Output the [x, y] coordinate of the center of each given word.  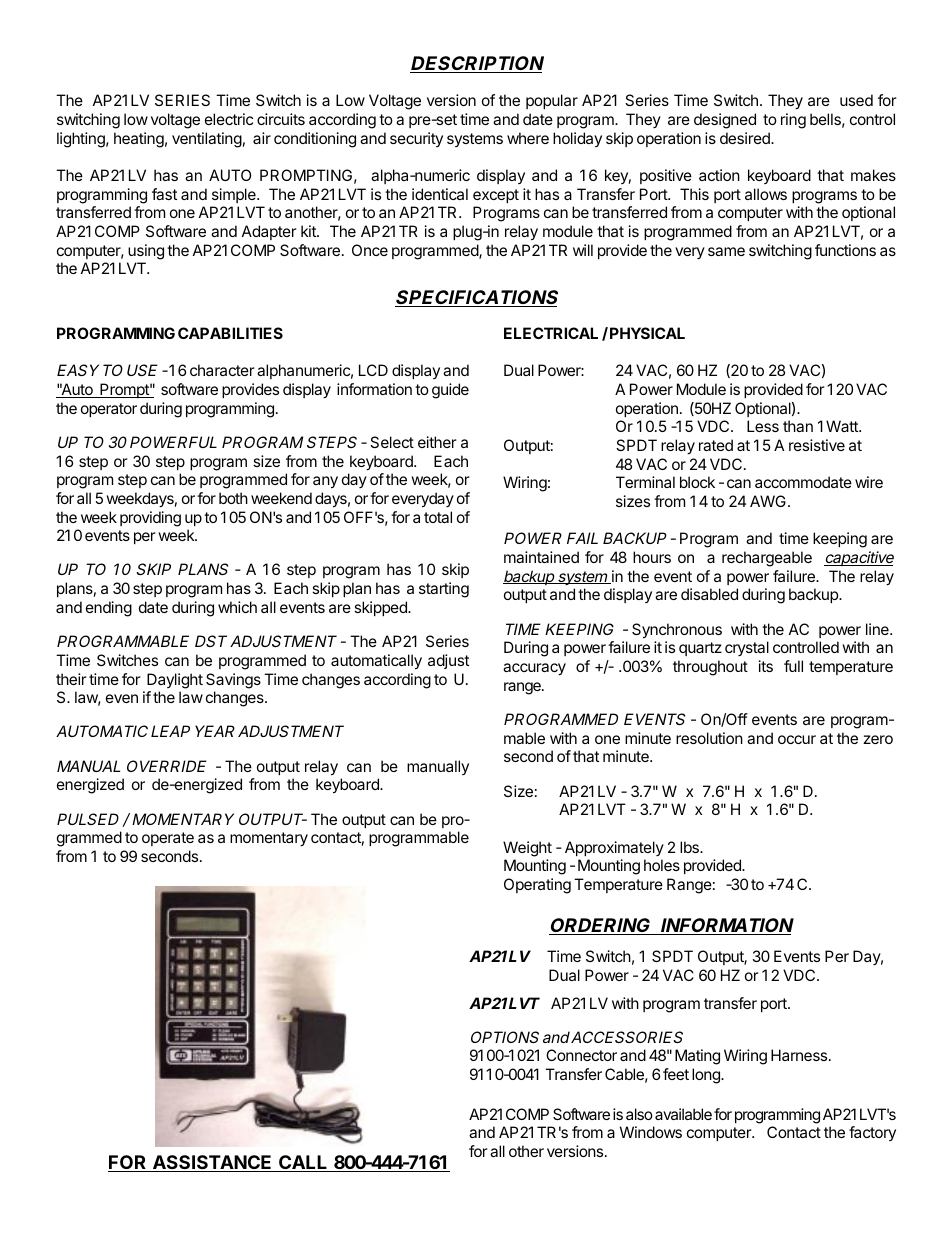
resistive [817, 445]
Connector [581, 1055]
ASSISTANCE [213, 1163]
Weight [527, 849]
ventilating [207, 140]
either [437, 442]
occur [797, 739]
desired [746, 138]
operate [168, 839]
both [233, 498]
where [528, 138]
